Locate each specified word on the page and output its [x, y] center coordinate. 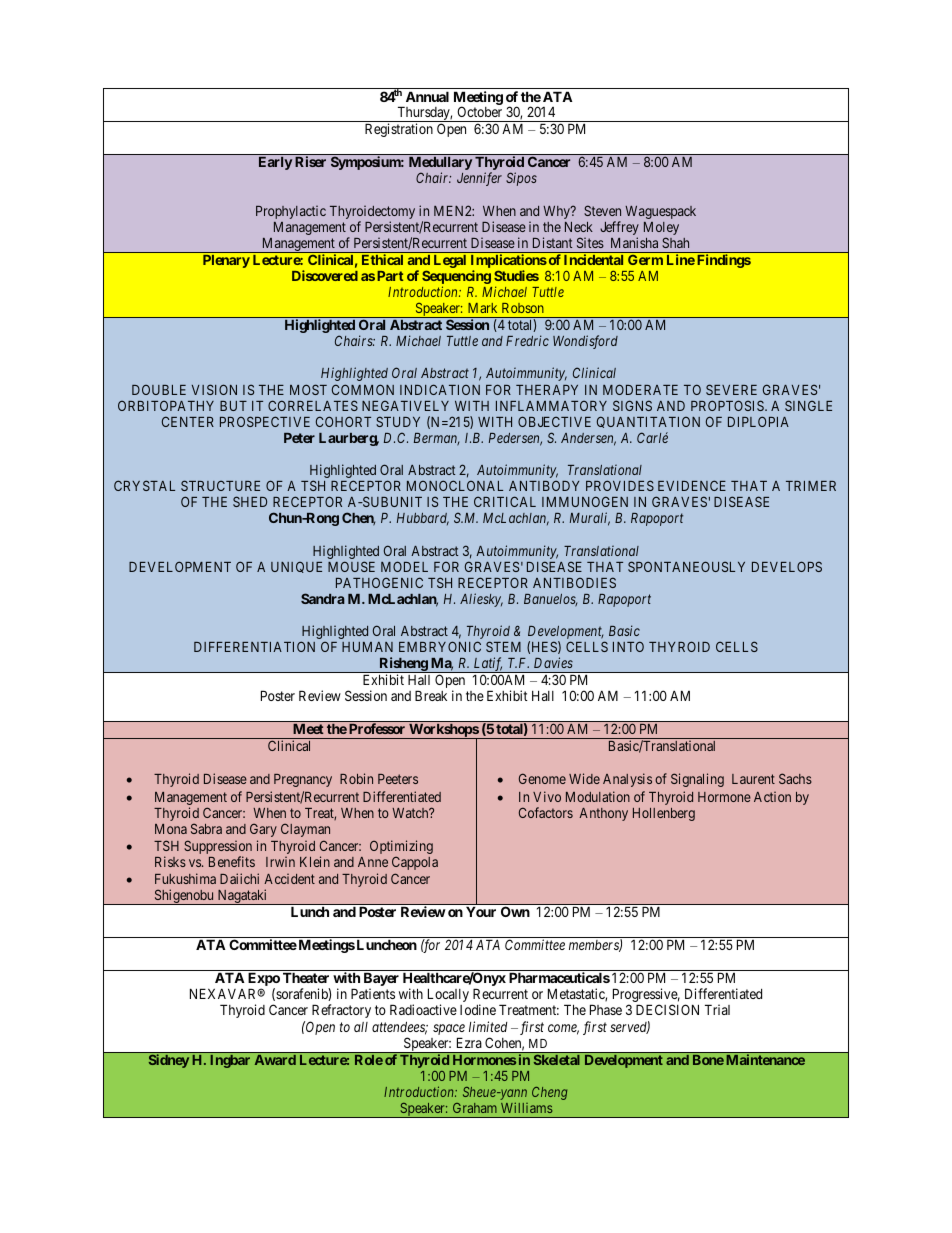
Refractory [341, 1011]
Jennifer [479, 179]
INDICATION [440, 389]
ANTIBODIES [574, 582]
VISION [214, 389]
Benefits [232, 861]
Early [275, 163]
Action [772, 797]
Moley [661, 230]
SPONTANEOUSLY [686, 566]
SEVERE [731, 389]
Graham [475, 1108]
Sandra [323, 598]
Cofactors [546, 812]
